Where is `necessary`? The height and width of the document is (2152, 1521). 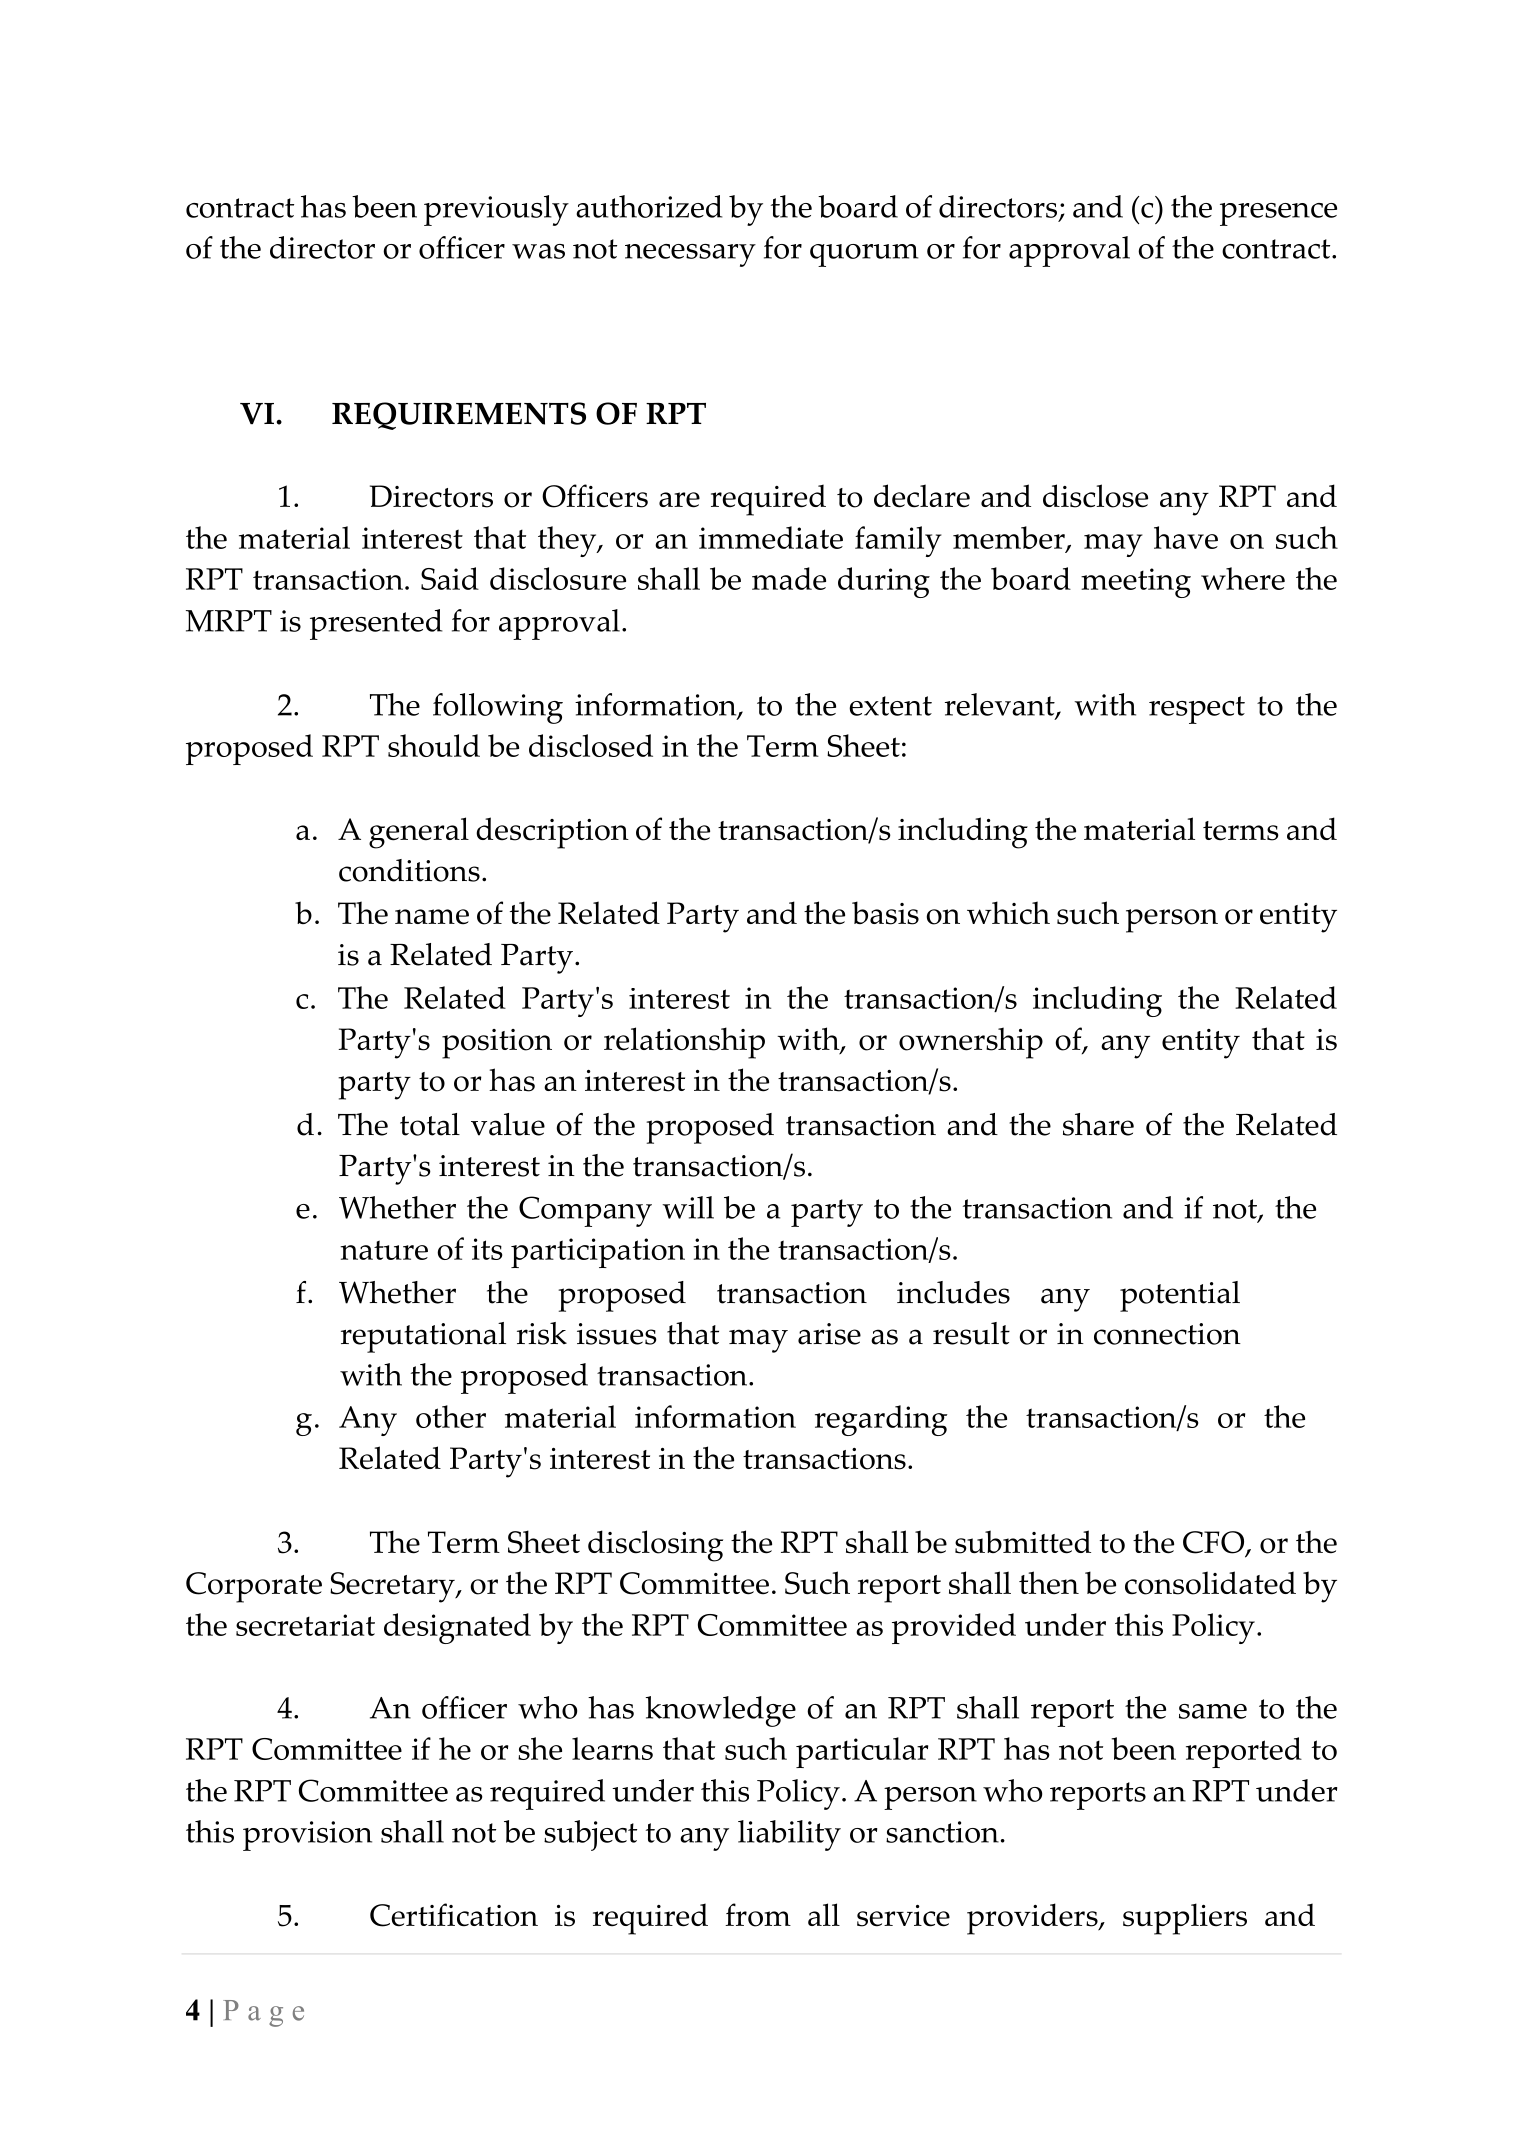 necessary is located at coordinates (690, 255).
